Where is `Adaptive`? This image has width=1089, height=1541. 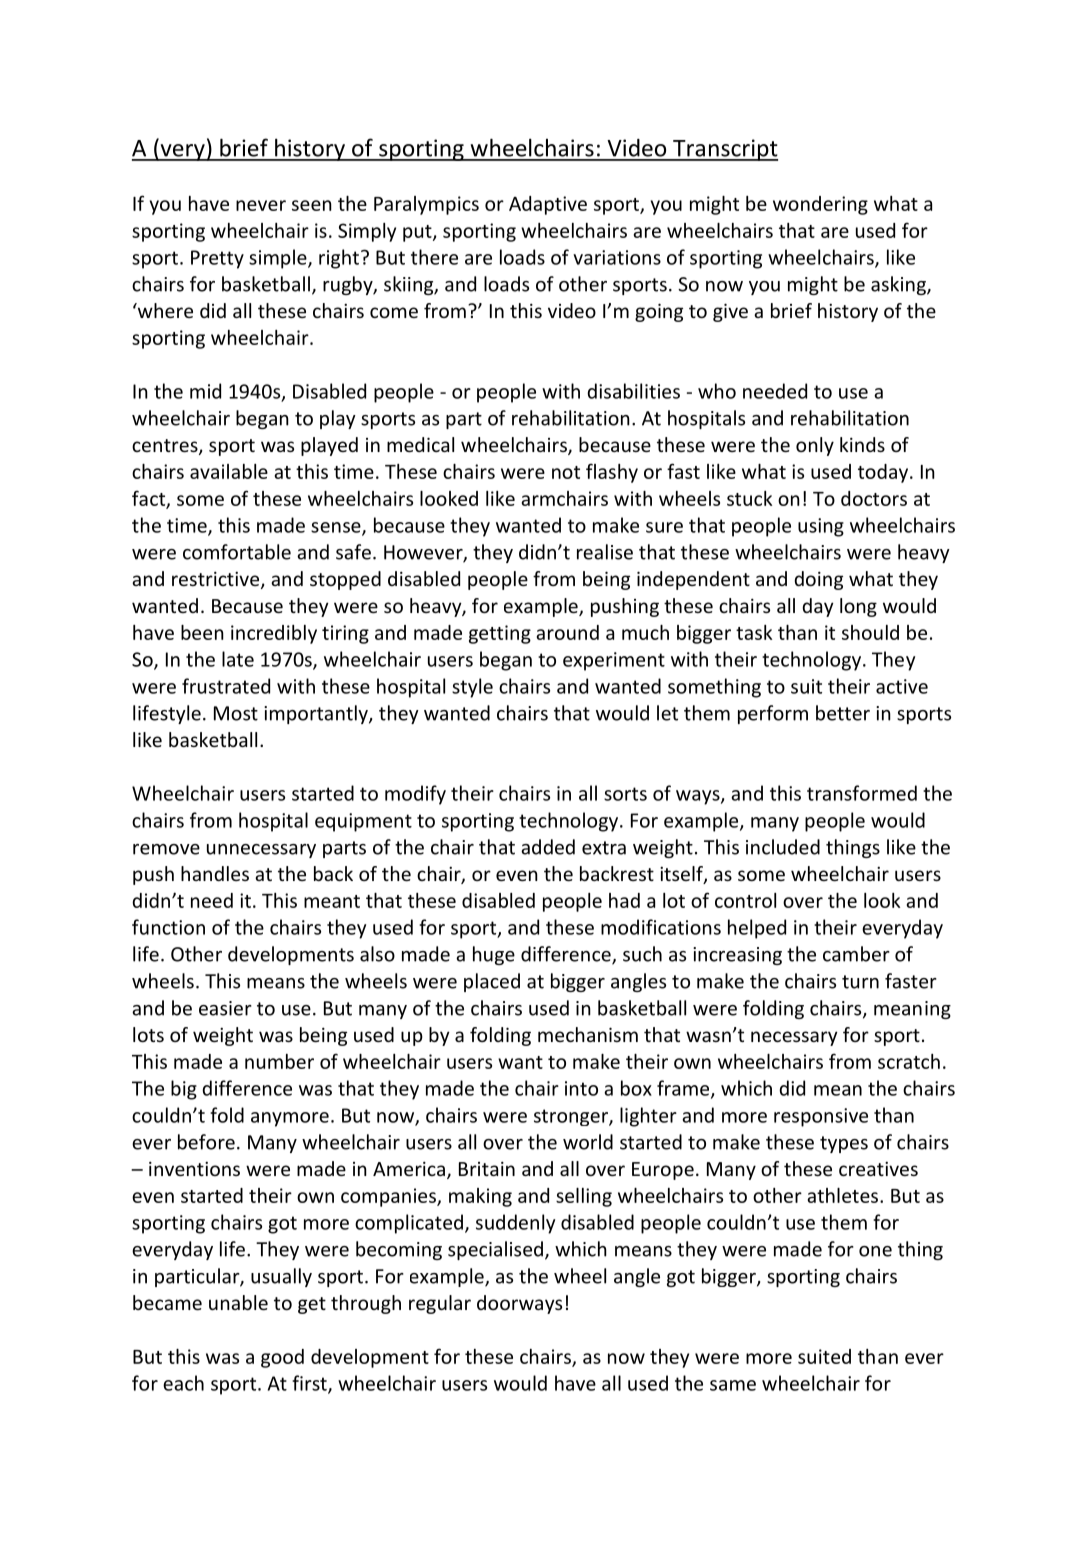 Adaptive is located at coordinates (548, 205).
